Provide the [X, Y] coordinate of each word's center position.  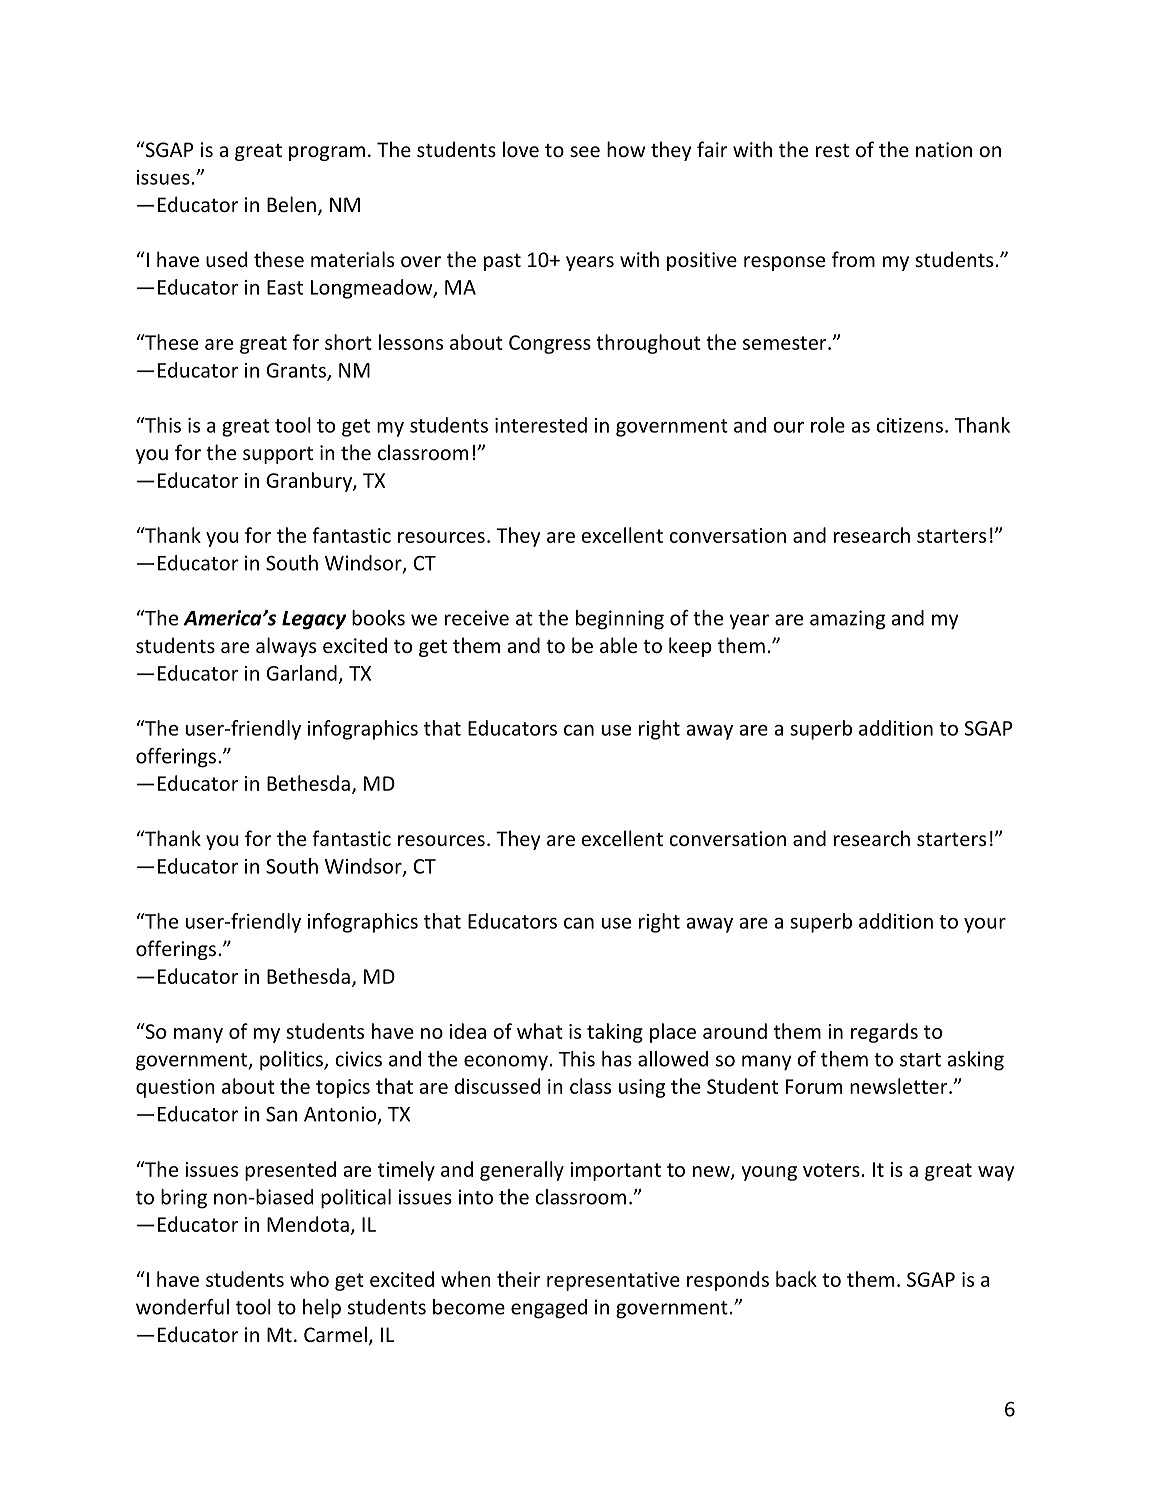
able [618, 645]
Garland [301, 673]
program [327, 153]
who [309, 1279]
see [585, 151]
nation [944, 149]
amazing [847, 620]
